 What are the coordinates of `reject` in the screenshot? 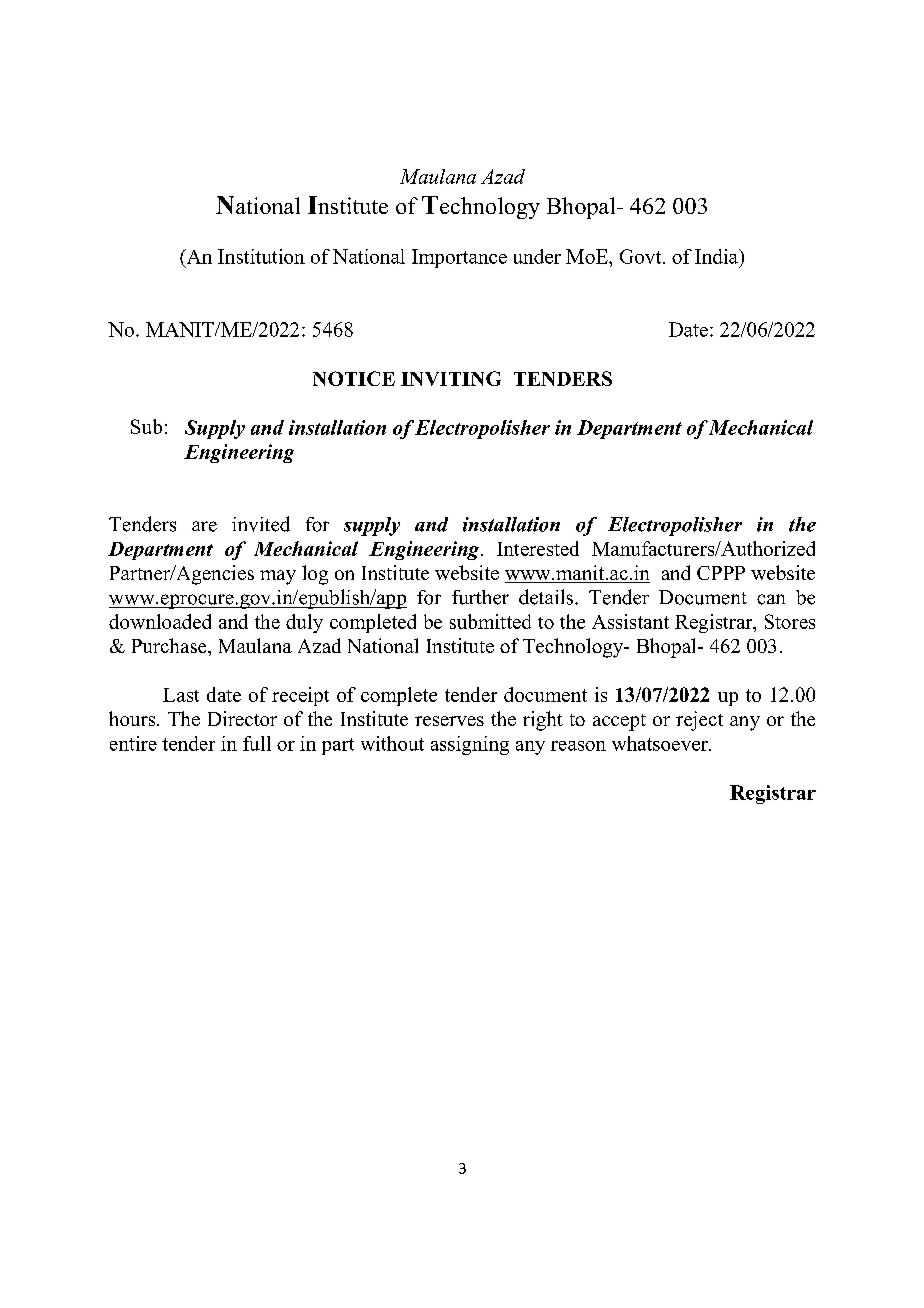 It's located at (699, 721).
